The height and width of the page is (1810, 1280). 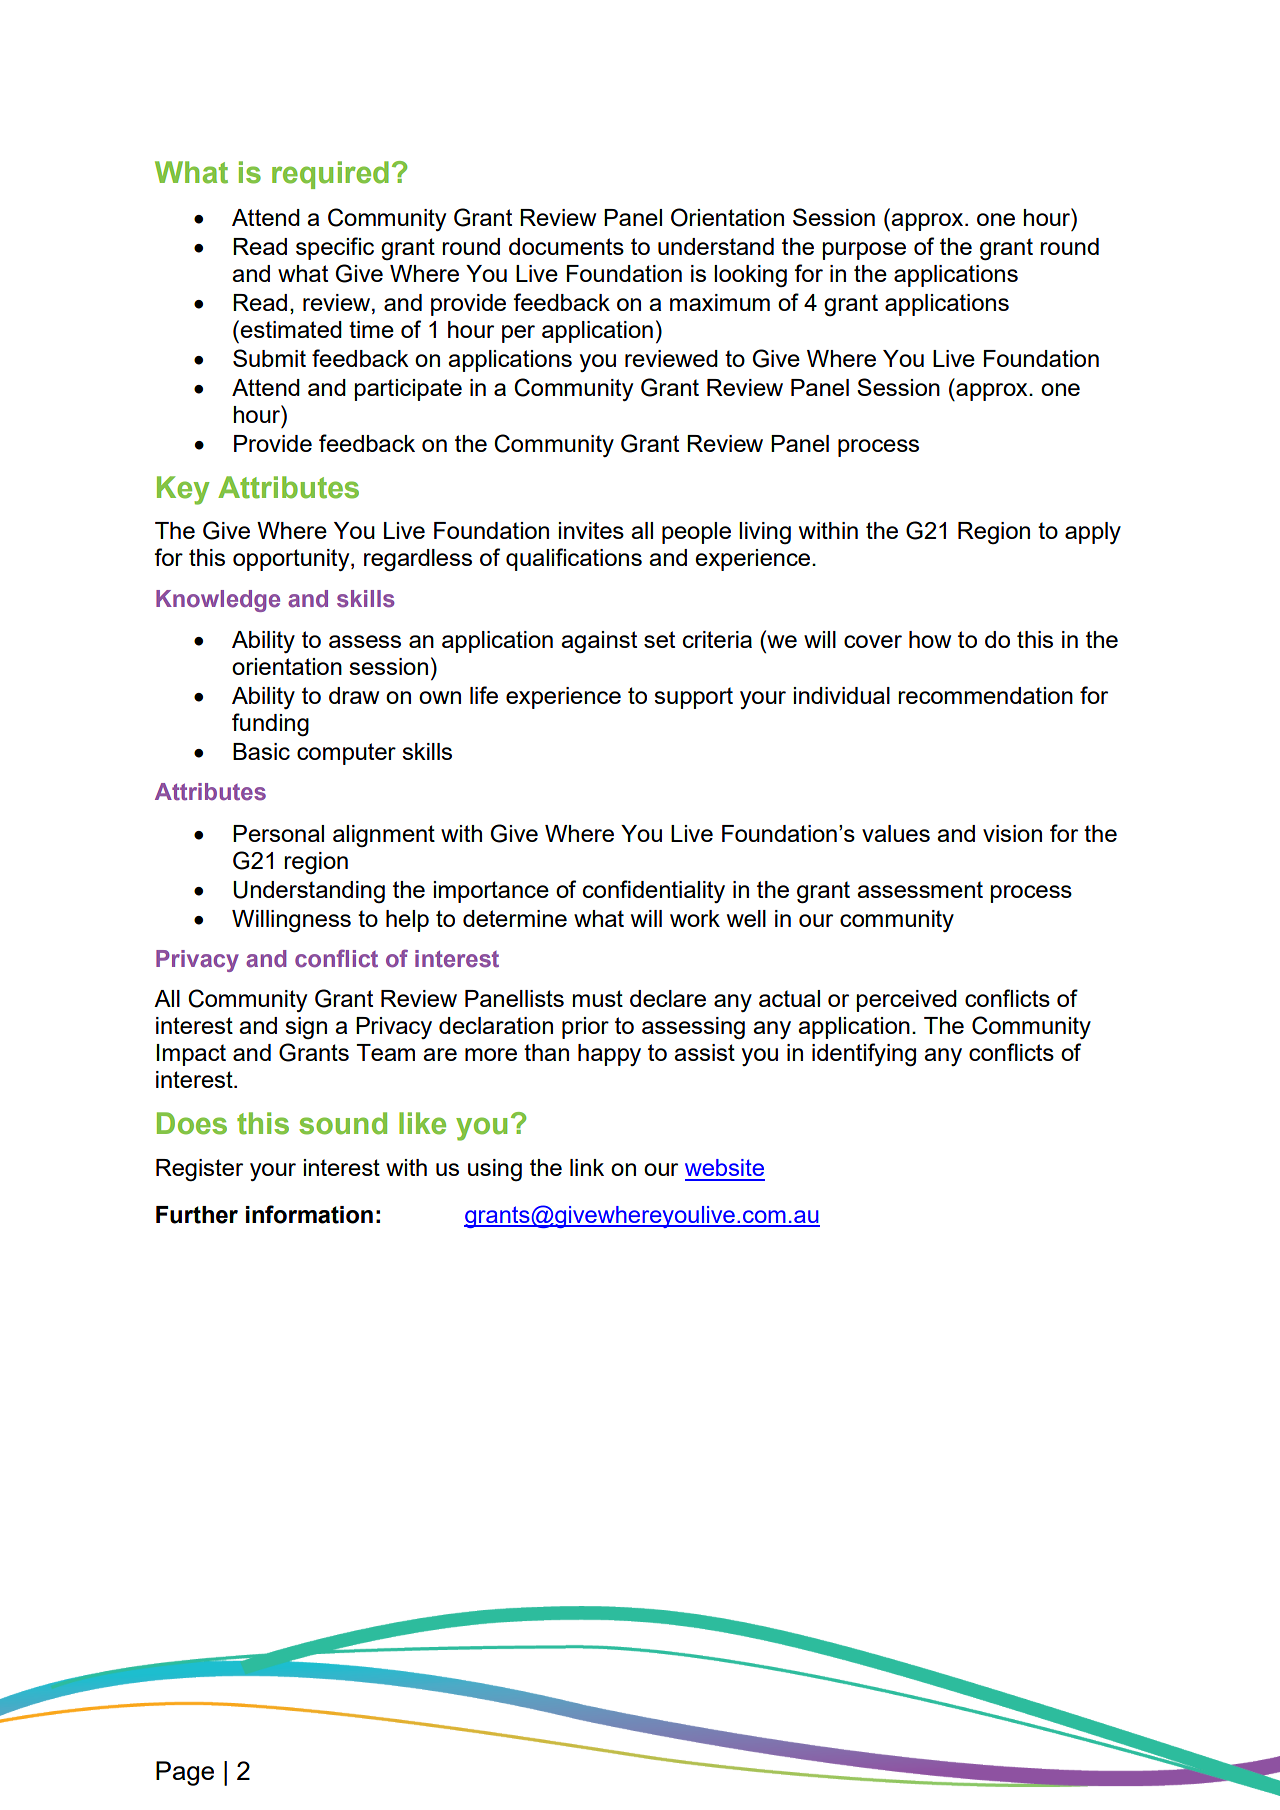 I want to click on link, so click(x=587, y=1167).
